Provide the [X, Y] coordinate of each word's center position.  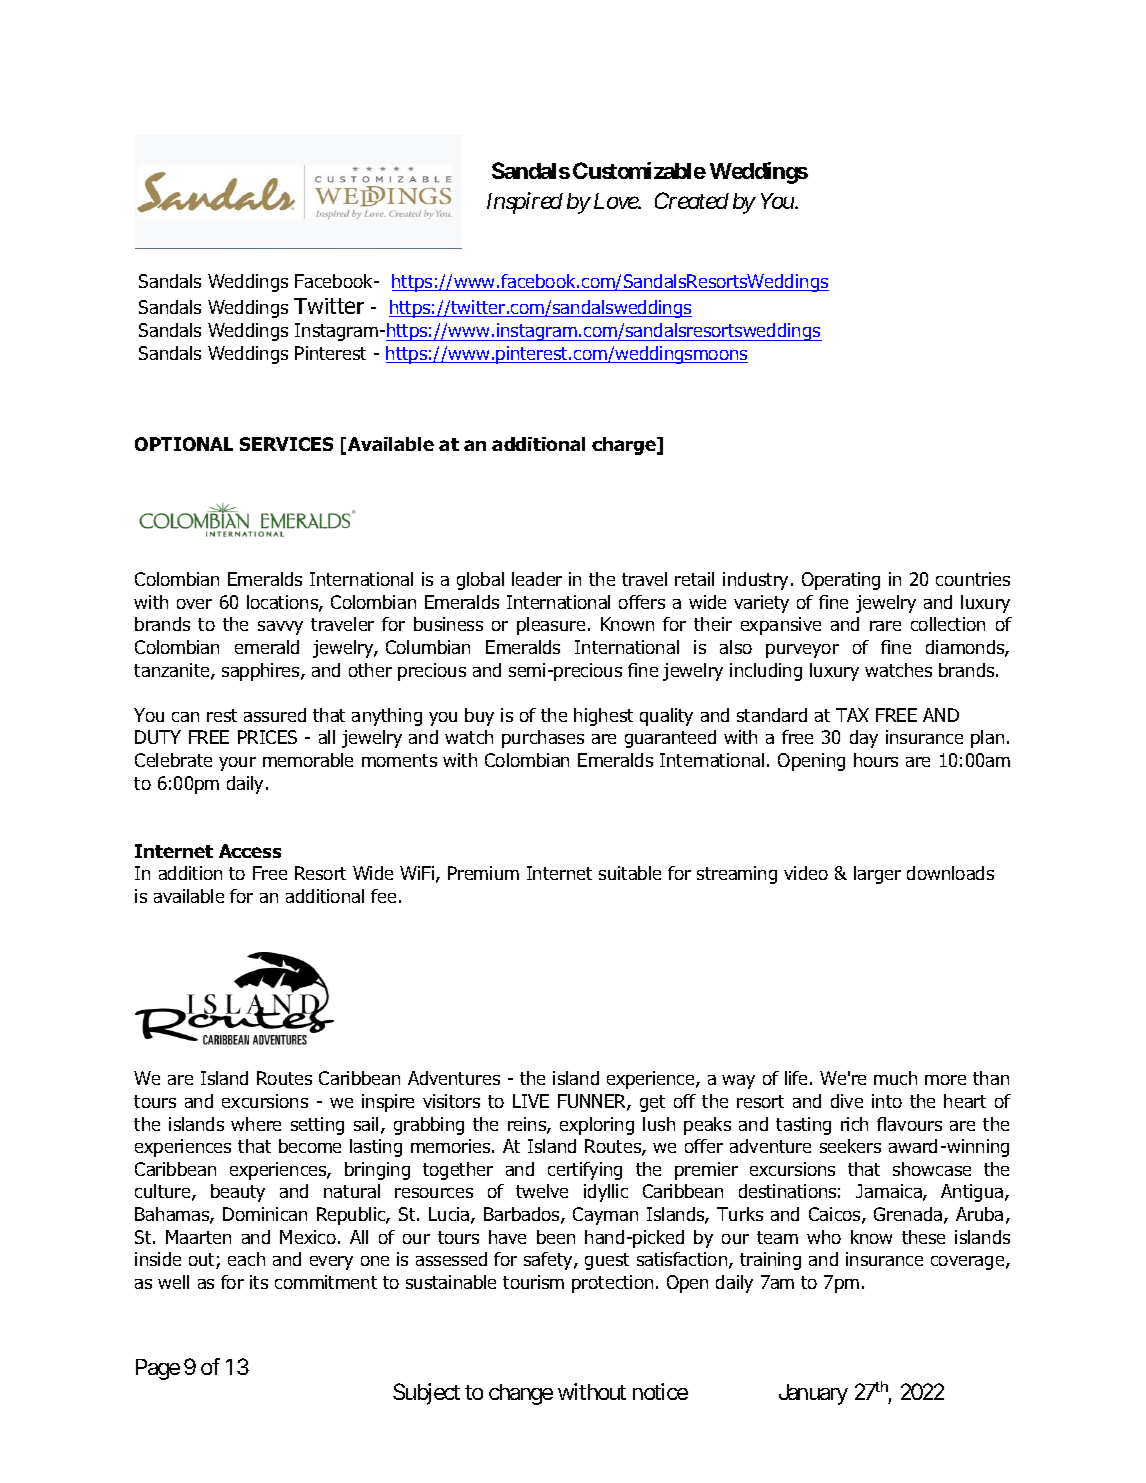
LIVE [531, 1101]
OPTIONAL [184, 444]
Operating [841, 581]
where [256, 1124]
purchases [543, 739]
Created [692, 200]
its [259, 1282]
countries [973, 579]
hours [876, 760]
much [895, 1078]
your [237, 764]
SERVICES [286, 444]
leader [537, 579]
